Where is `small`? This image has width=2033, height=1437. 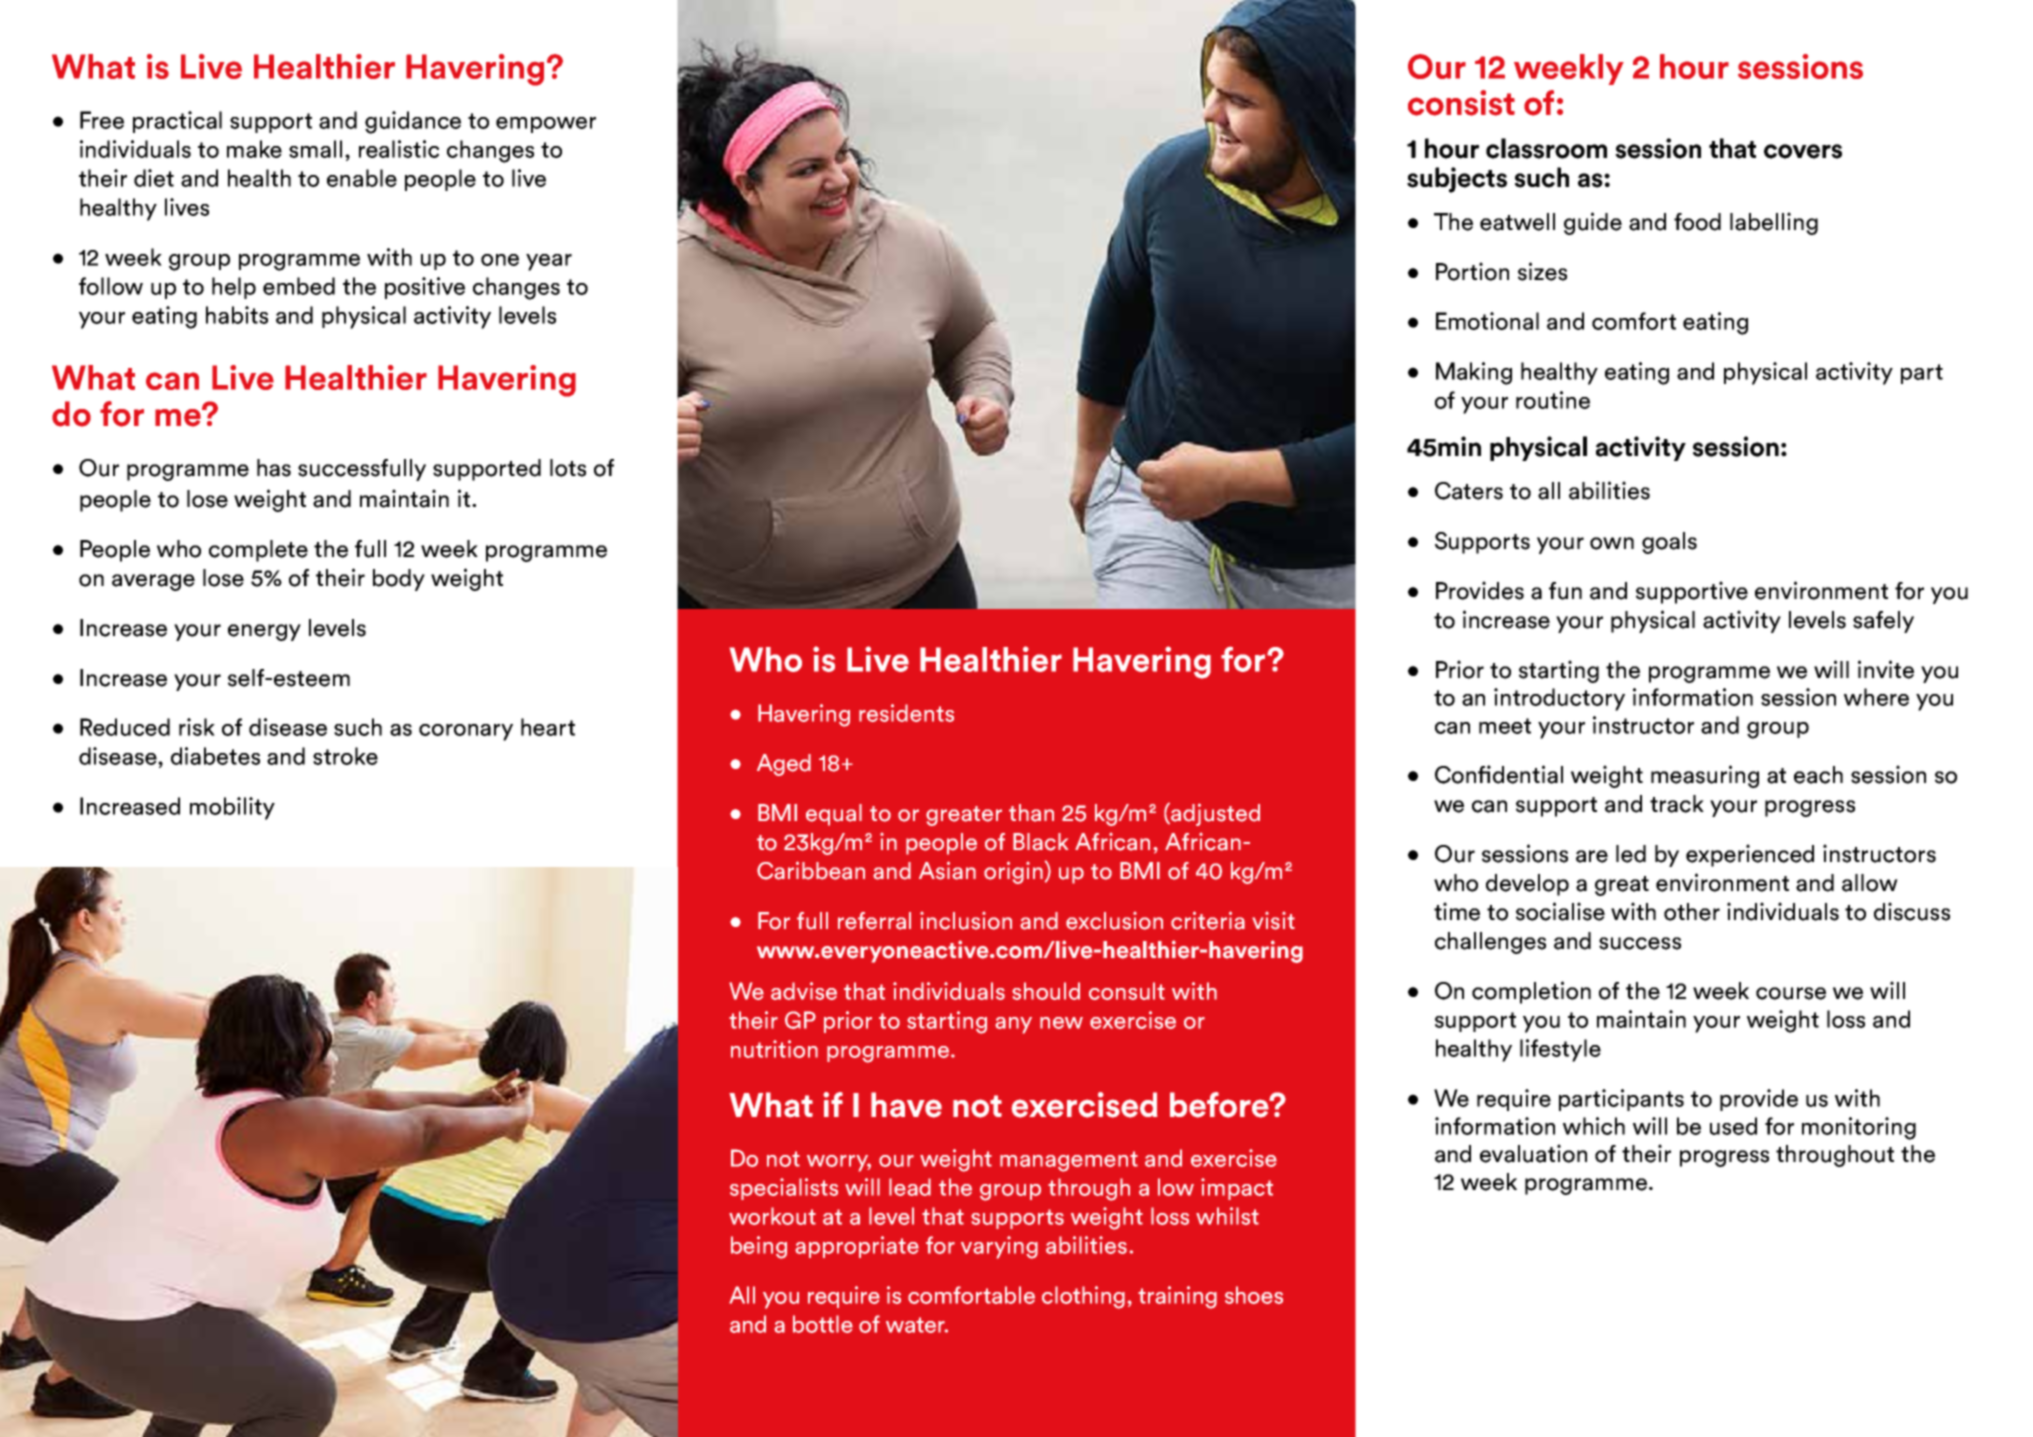
small is located at coordinates (315, 149).
